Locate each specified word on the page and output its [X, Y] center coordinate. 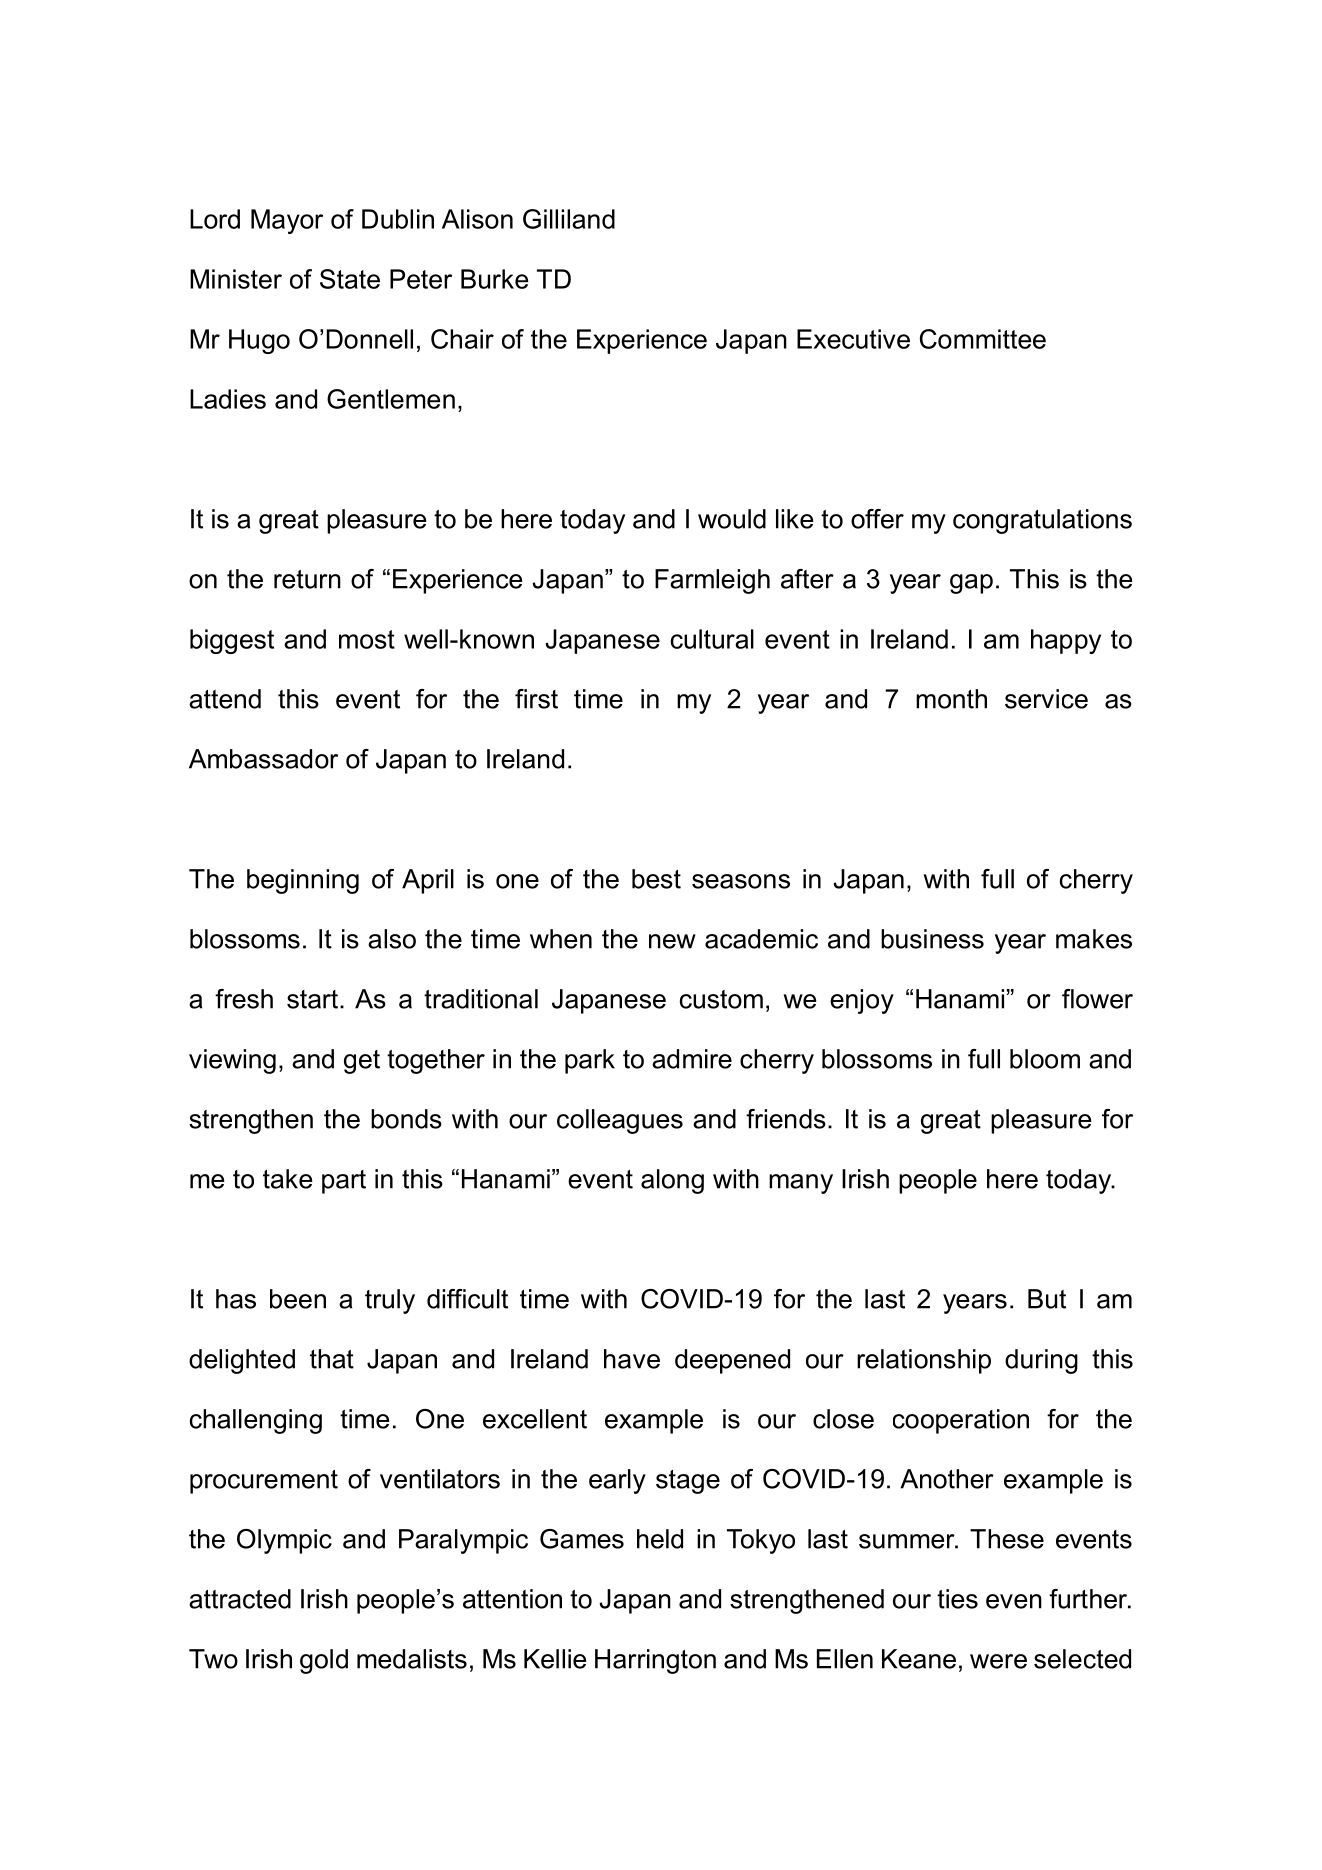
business [932, 939]
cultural [712, 639]
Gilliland [569, 219]
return [307, 579]
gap [971, 584]
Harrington [655, 1661]
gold [324, 1661]
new [672, 941]
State [350, 279]
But [1047, 1299]
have [632, 1359]
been [298, 1299]
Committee [983, 339]
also [392, 939]
